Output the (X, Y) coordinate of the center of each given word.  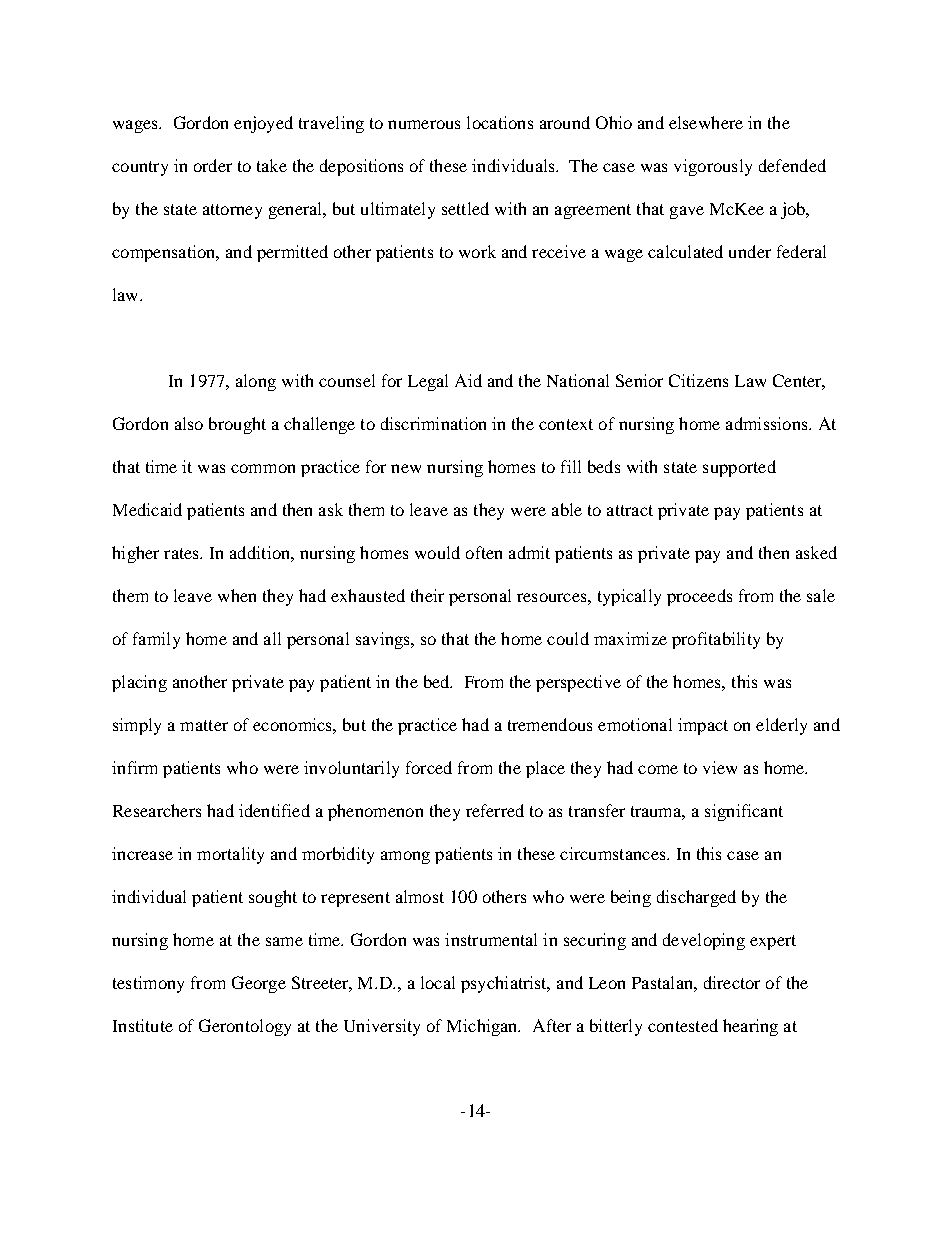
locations (500, 122)
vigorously (713, 167)
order (213, 165)
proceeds (699, 597)
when (237, 595)
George (259, 984)
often (484, 552)
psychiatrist (505, 984)
